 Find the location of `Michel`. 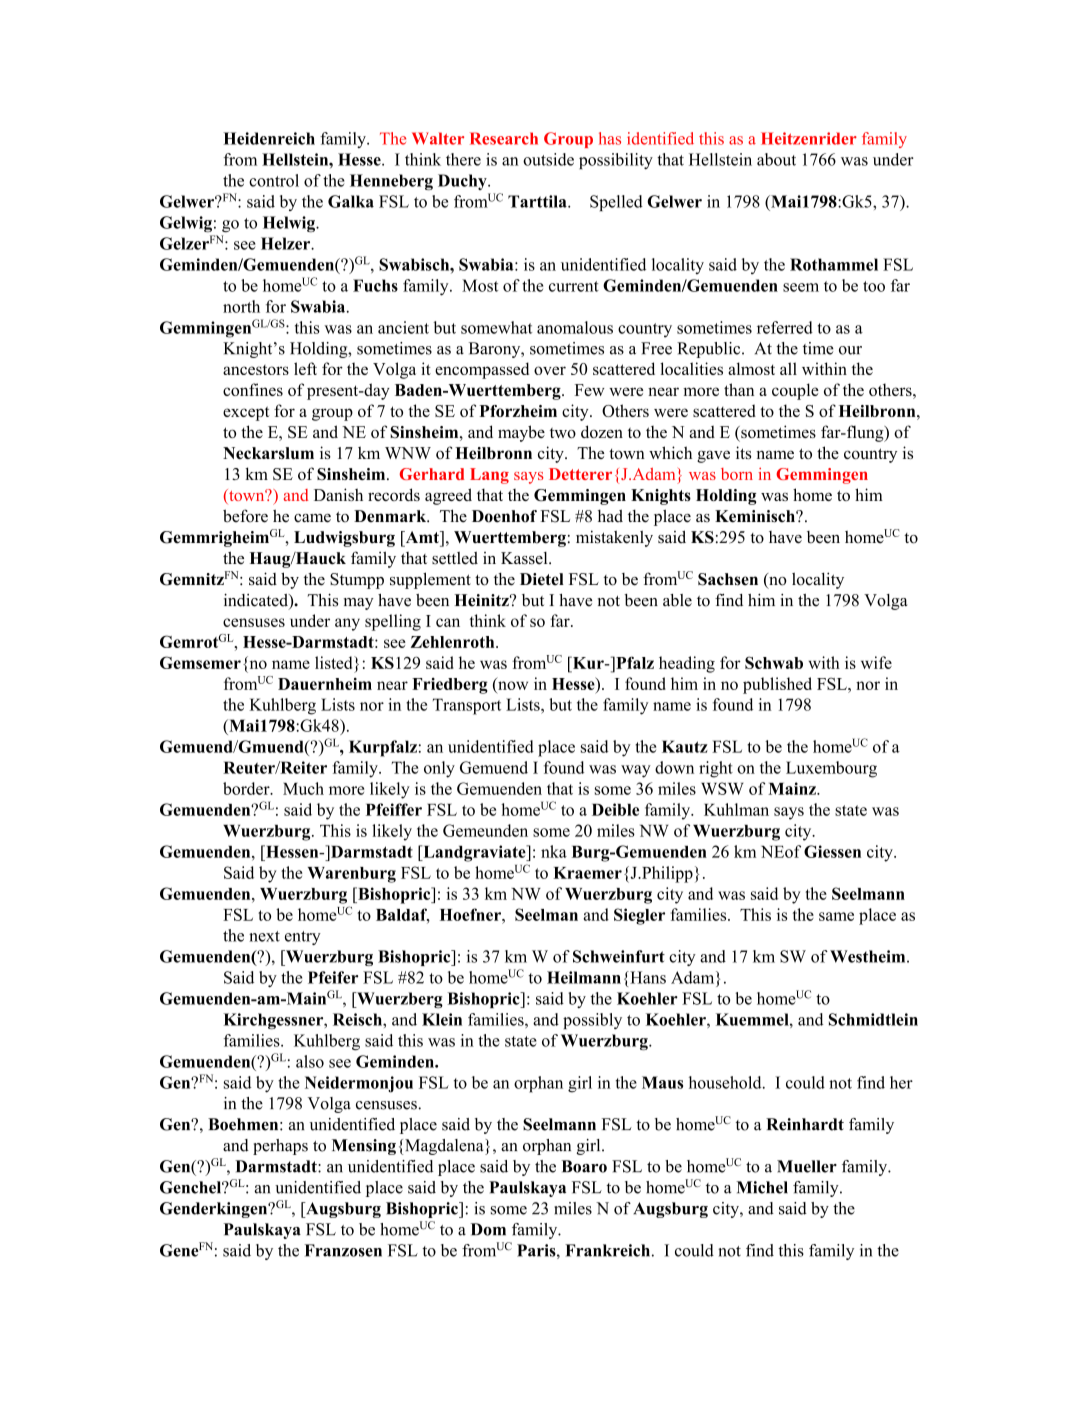

Michel is located at coordinates (762, 1187).
